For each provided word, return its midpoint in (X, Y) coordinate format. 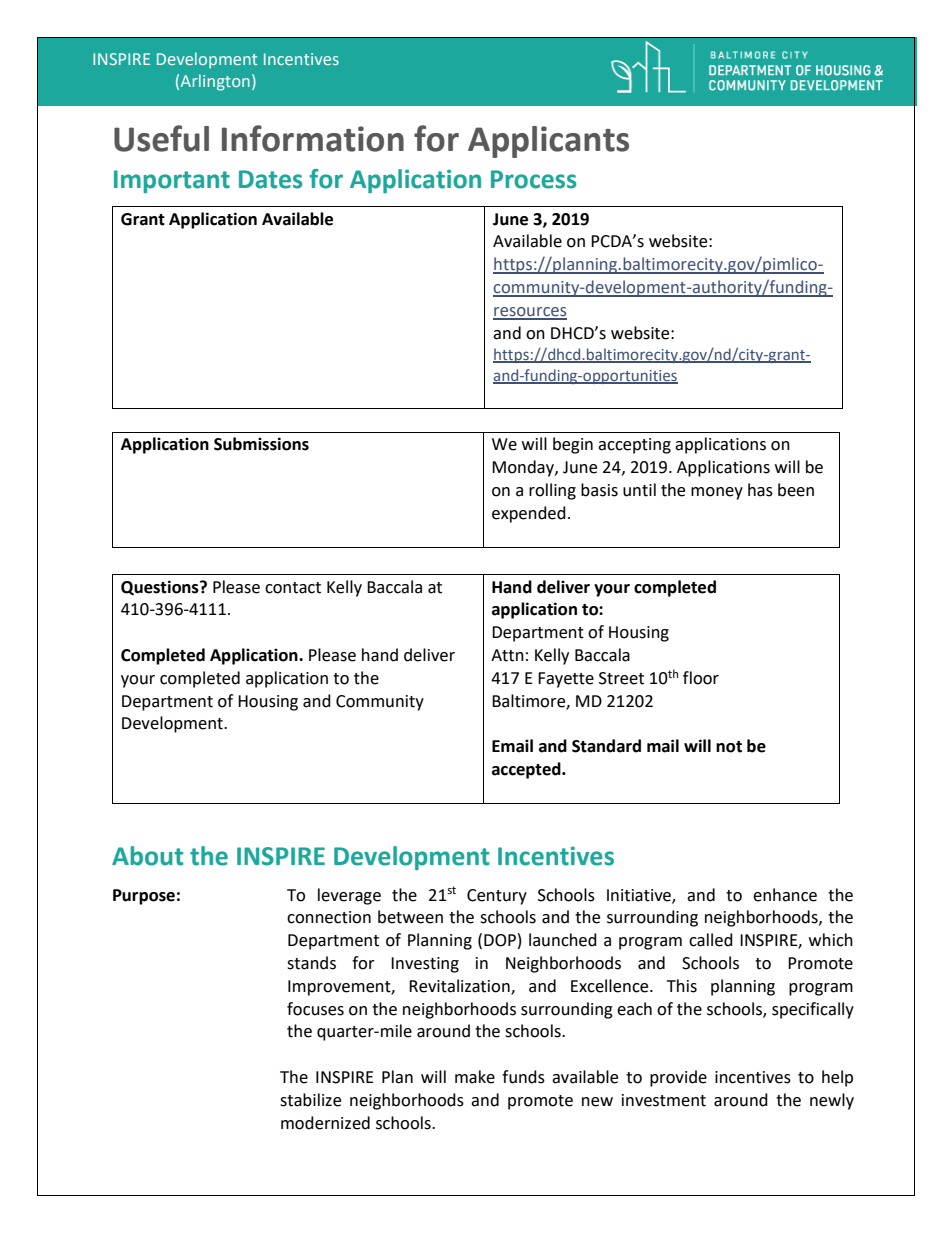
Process (533, 179)
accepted (527, 770)
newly (832, 1101)
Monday (524, 468)
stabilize (310, 1100)
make (475, 1077)
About (147, 856)
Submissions (261, 444)
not (729, 747)
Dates (270, 179)
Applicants (548, 142)
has (760, 490)
